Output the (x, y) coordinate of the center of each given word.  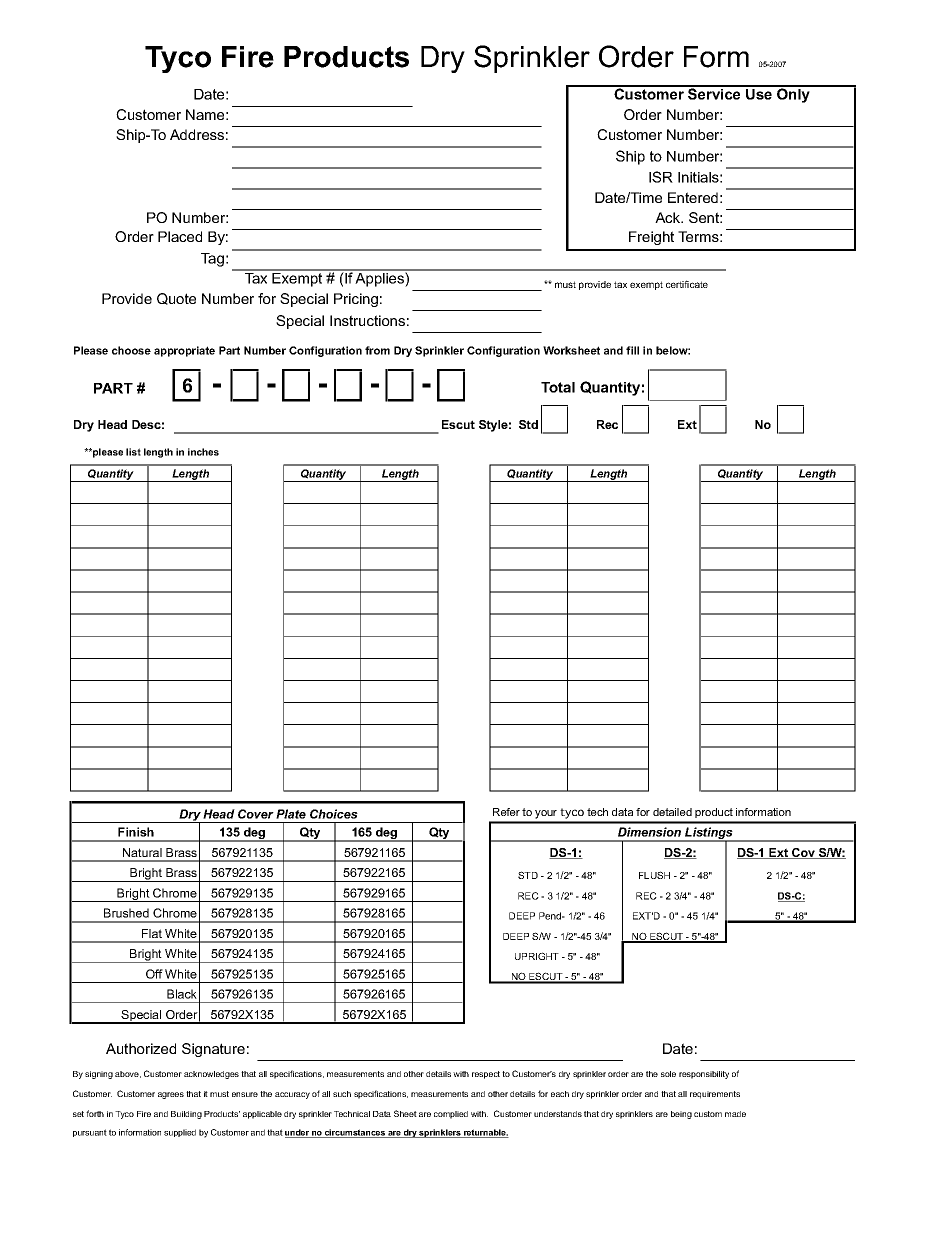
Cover (256, 814)
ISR (661, 177)
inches (203, 452)
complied (451, 1115)
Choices (334, 814)
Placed (180, 236)
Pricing (356, 300)
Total (558, 387)
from (377, 350)
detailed (672, 812)
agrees (171, 1095)
